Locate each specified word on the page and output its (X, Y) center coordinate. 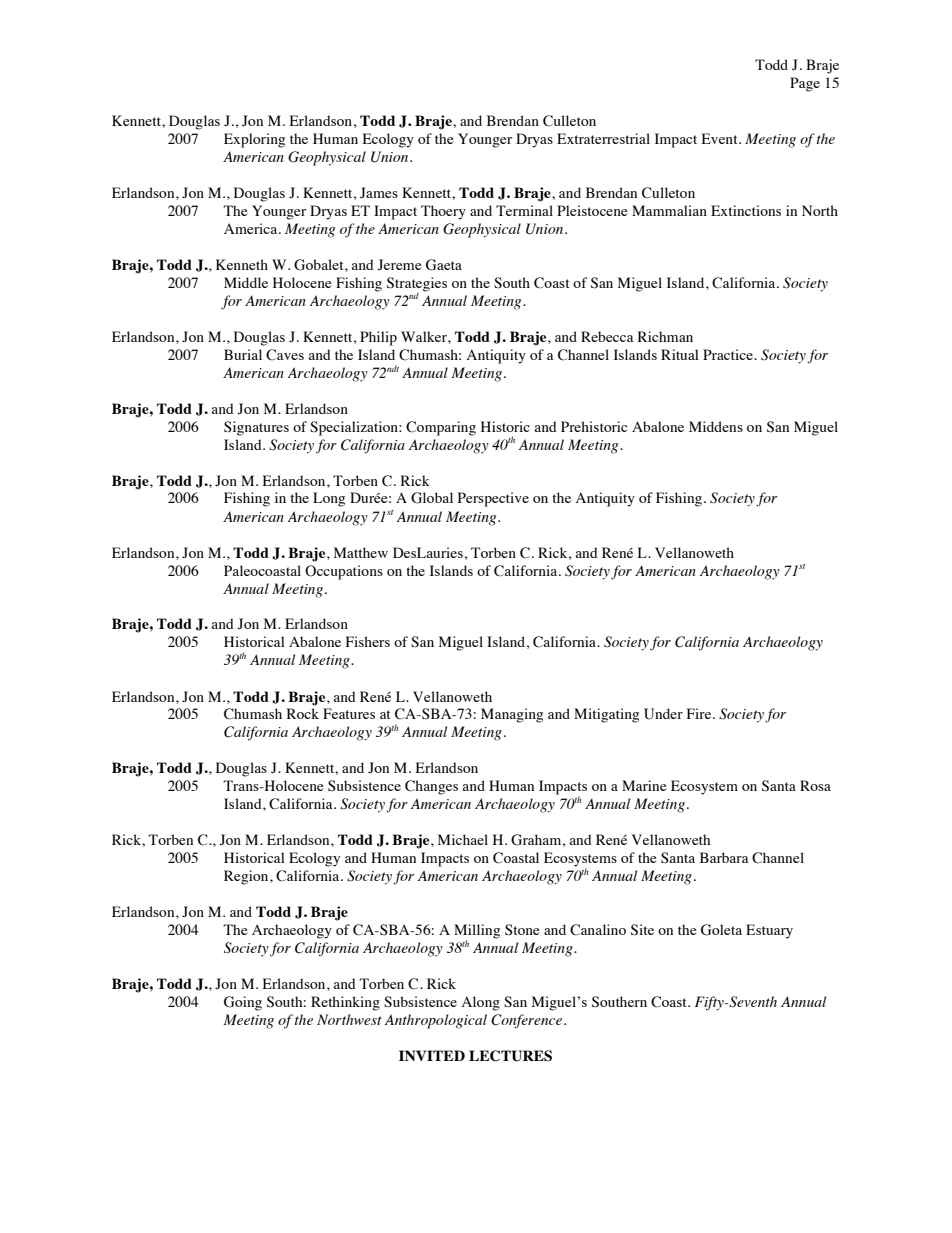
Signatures (256, 428)
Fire (700, 713)
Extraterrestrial (603, 138)
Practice (729, 354)
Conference (528, 1021)
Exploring (254, 140)
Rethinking (345, 1003)
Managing (512, 715)
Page (805, 84)
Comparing (441, 428)
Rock (303, 713)
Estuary (769, 931)
